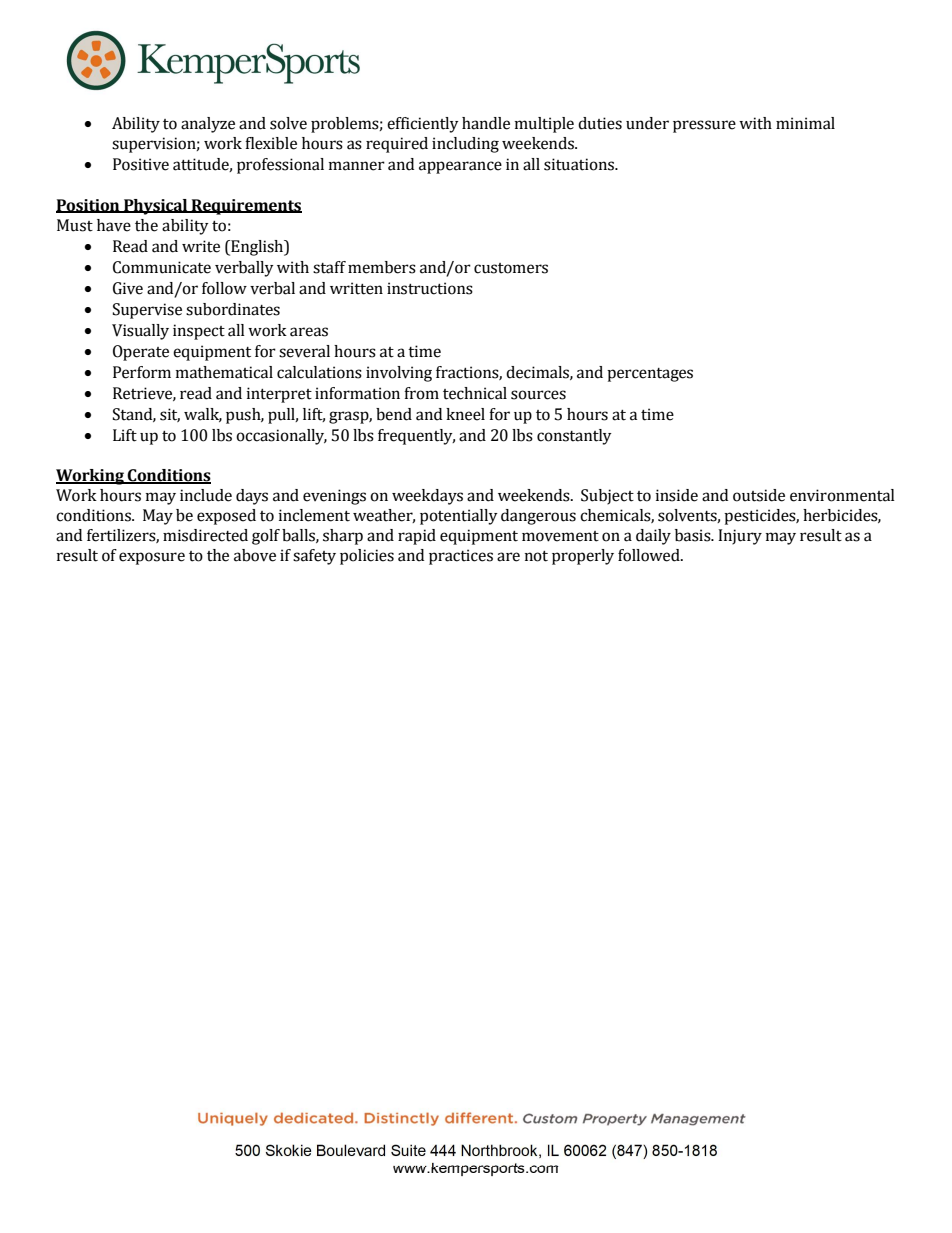  I want to click on Positive, so click(141, 164).
